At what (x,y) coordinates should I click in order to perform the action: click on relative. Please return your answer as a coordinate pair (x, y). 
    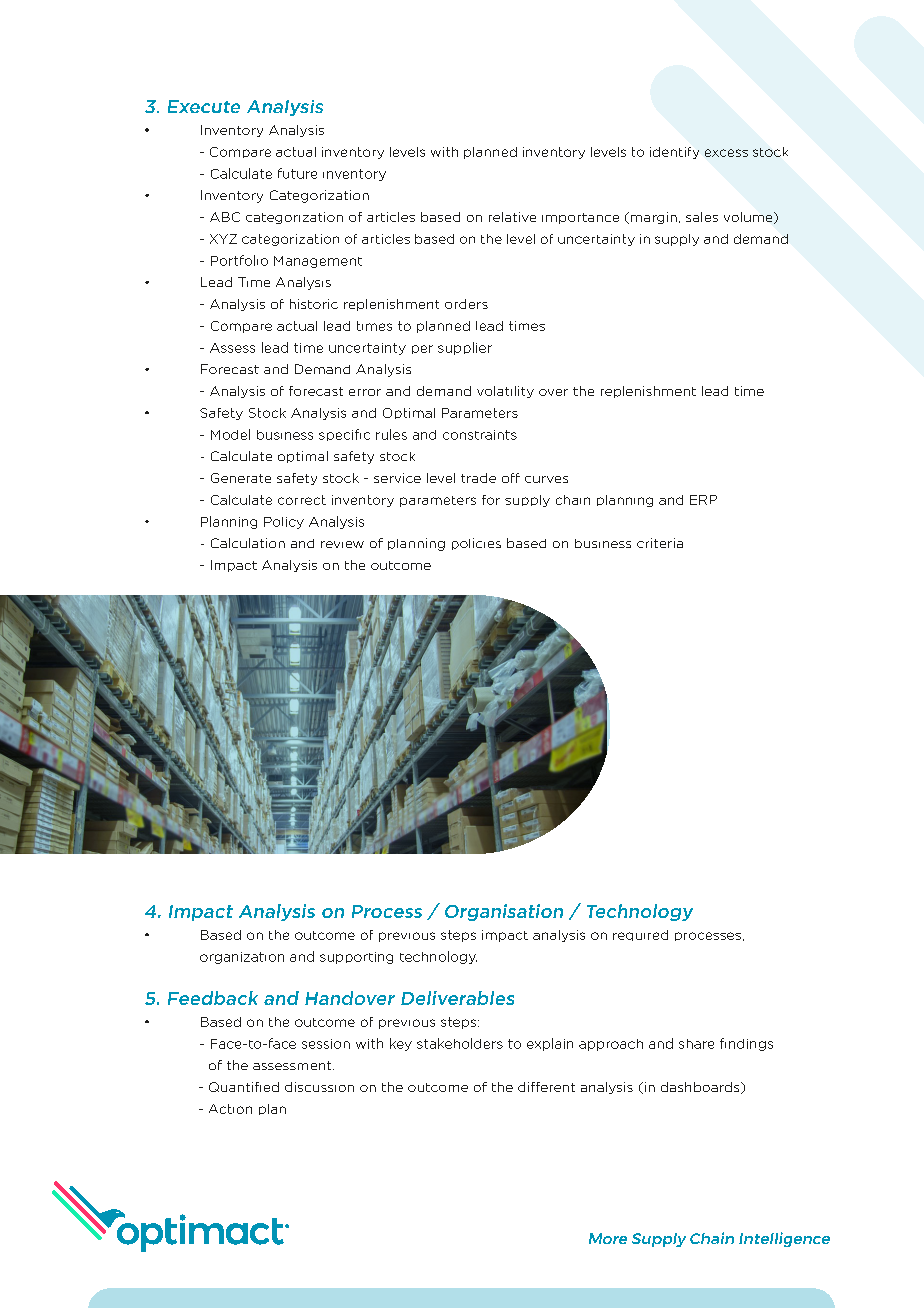
    Looking at the image, I should click on (512, 217).
